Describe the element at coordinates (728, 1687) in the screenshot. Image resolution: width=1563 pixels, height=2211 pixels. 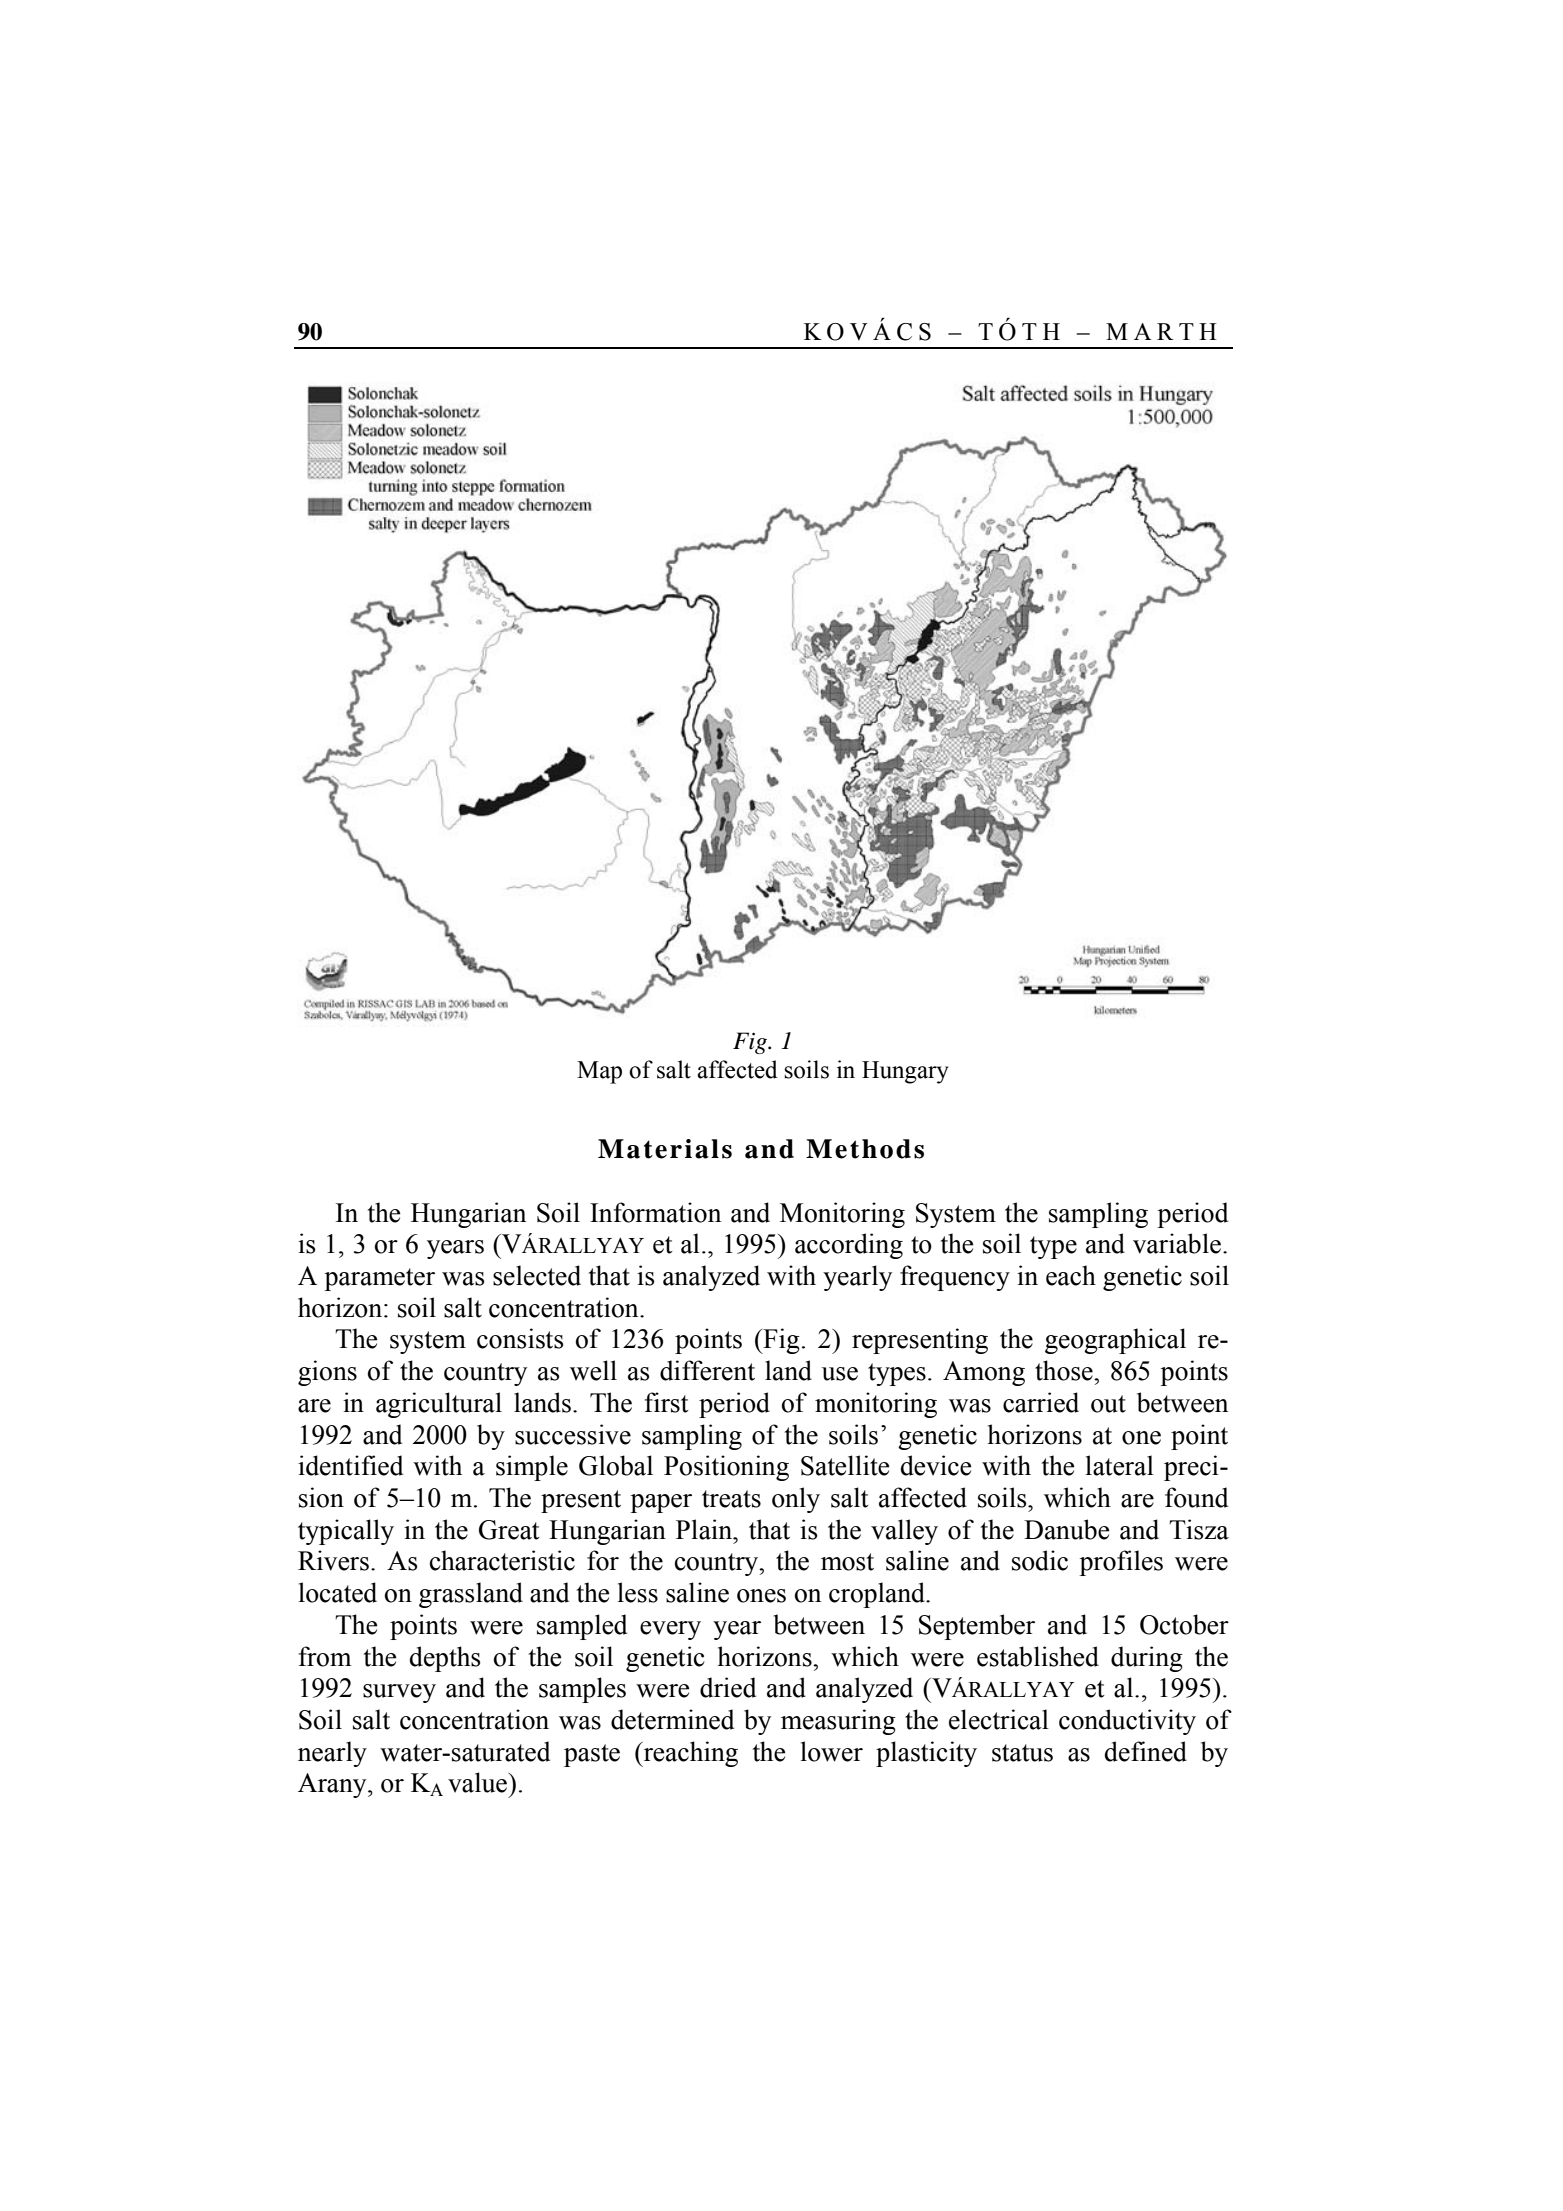
I see `dried` at that location.
